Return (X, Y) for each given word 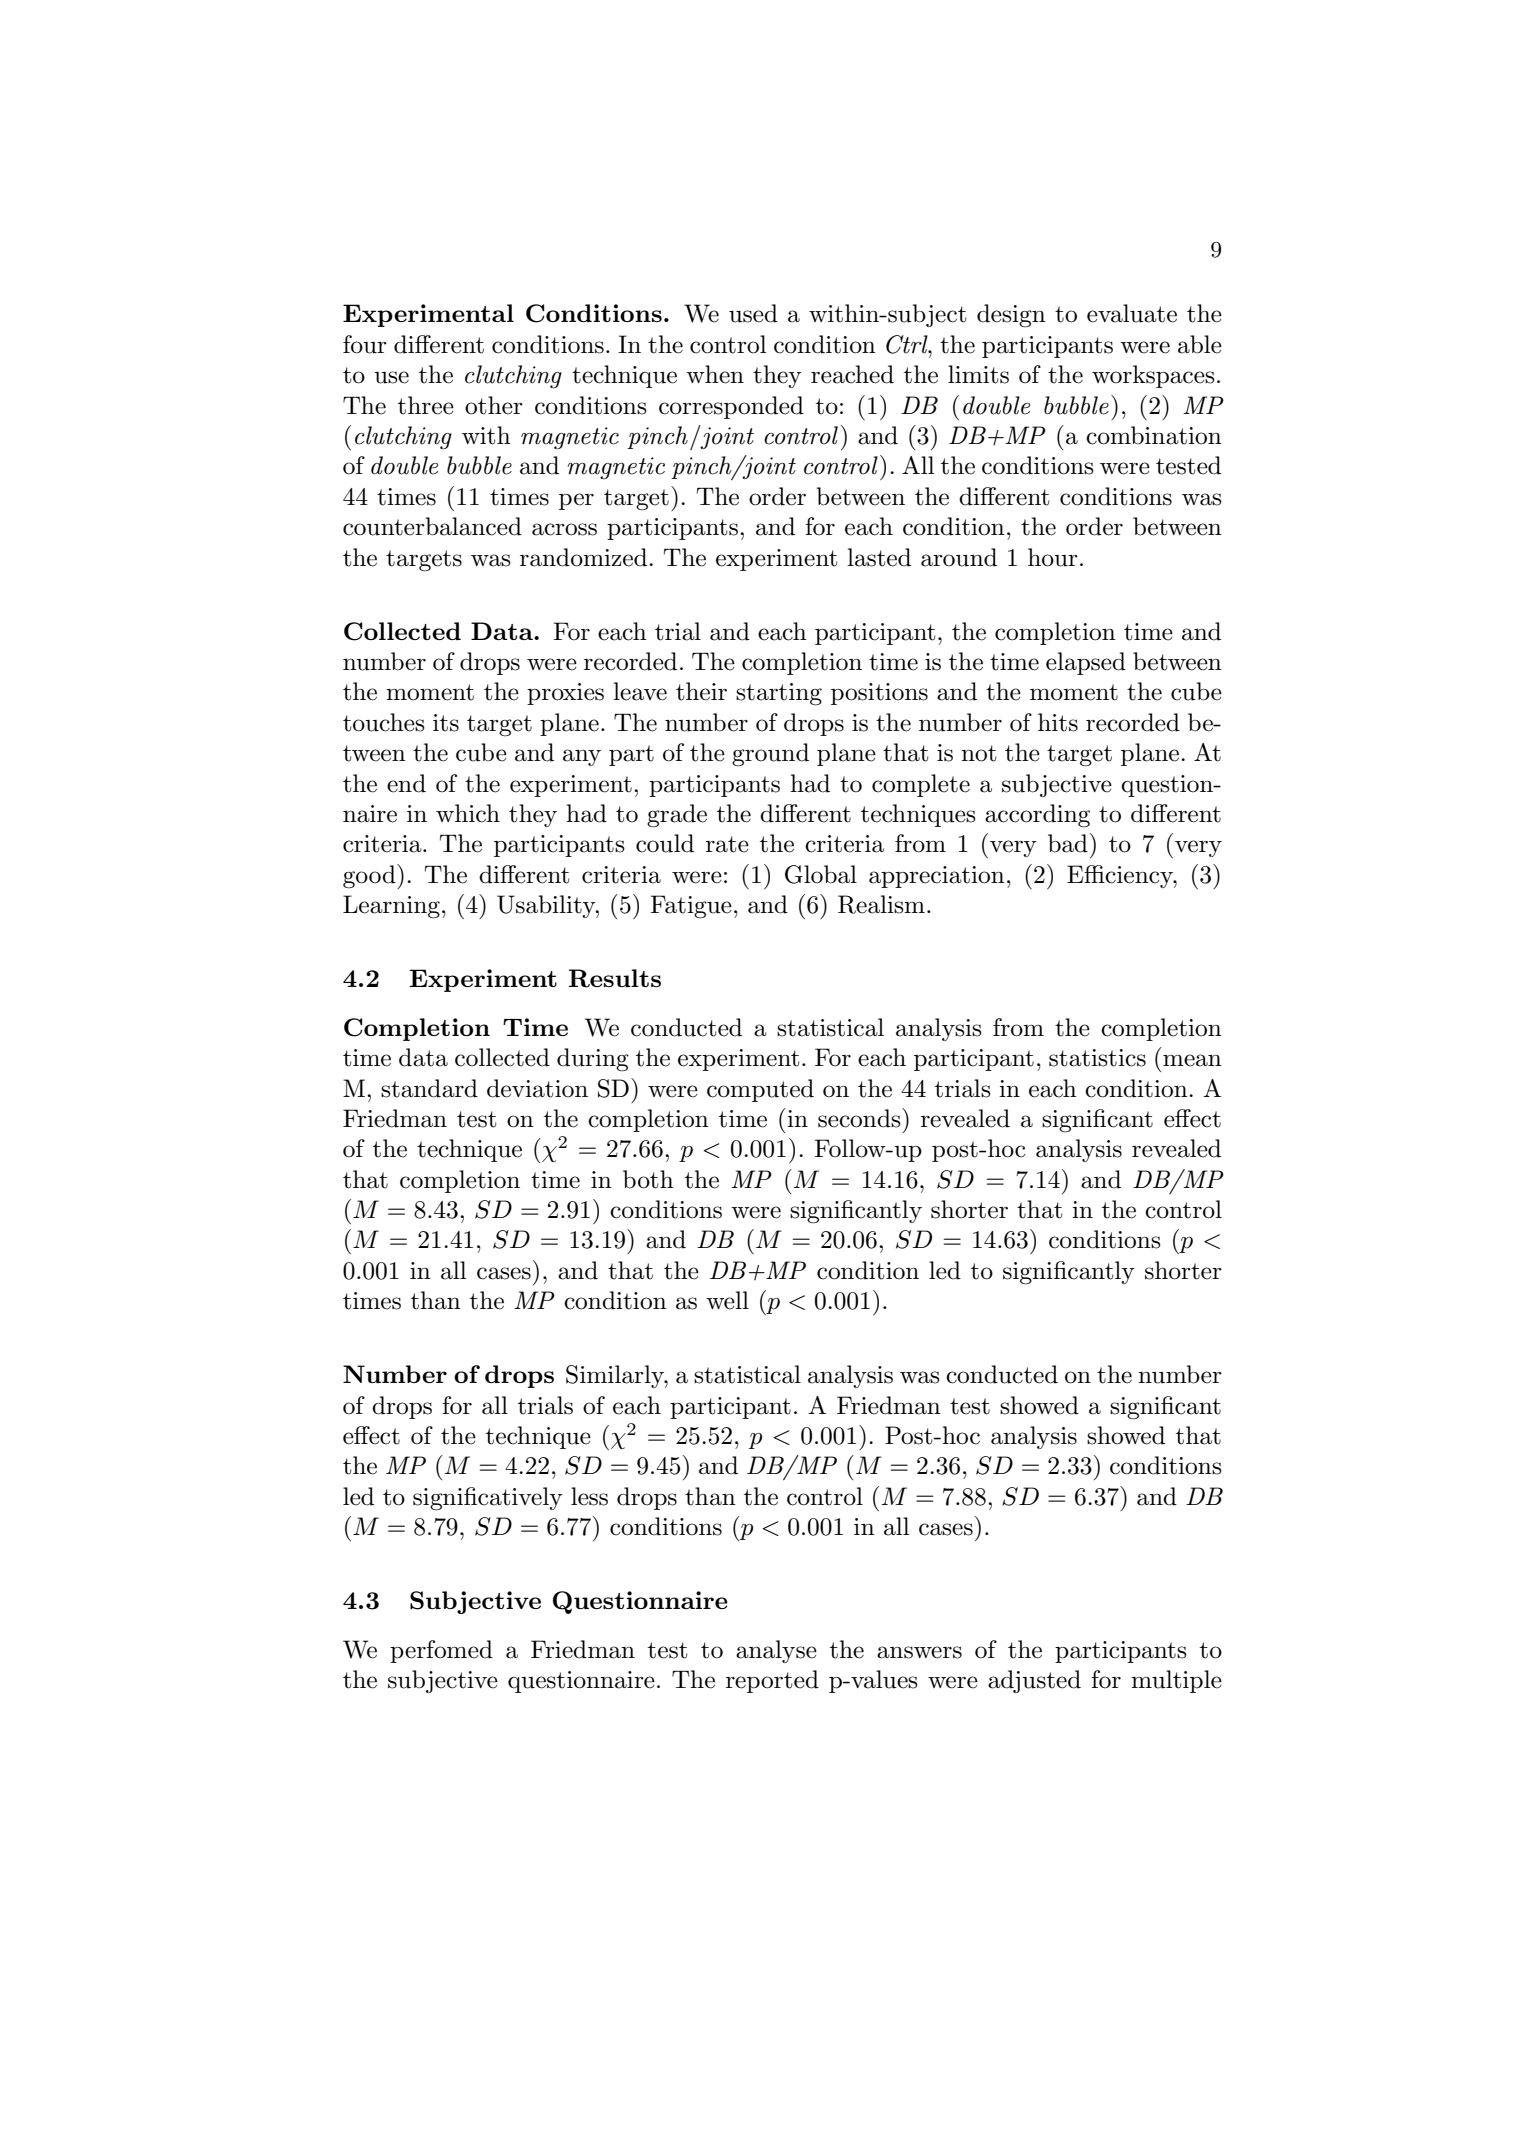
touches (384, 722)
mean (1192, 1060)
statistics (1097, 1058)
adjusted (1034, 1681)
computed (760, 1090)
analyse (776, 1651)
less (589, 1496)
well (727, 1300)
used (753, 313)
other (494, 405)
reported (772, 1681)
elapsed (1086, 663)
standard (429, 1088)
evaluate (1132, 313)
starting (779, 694)
